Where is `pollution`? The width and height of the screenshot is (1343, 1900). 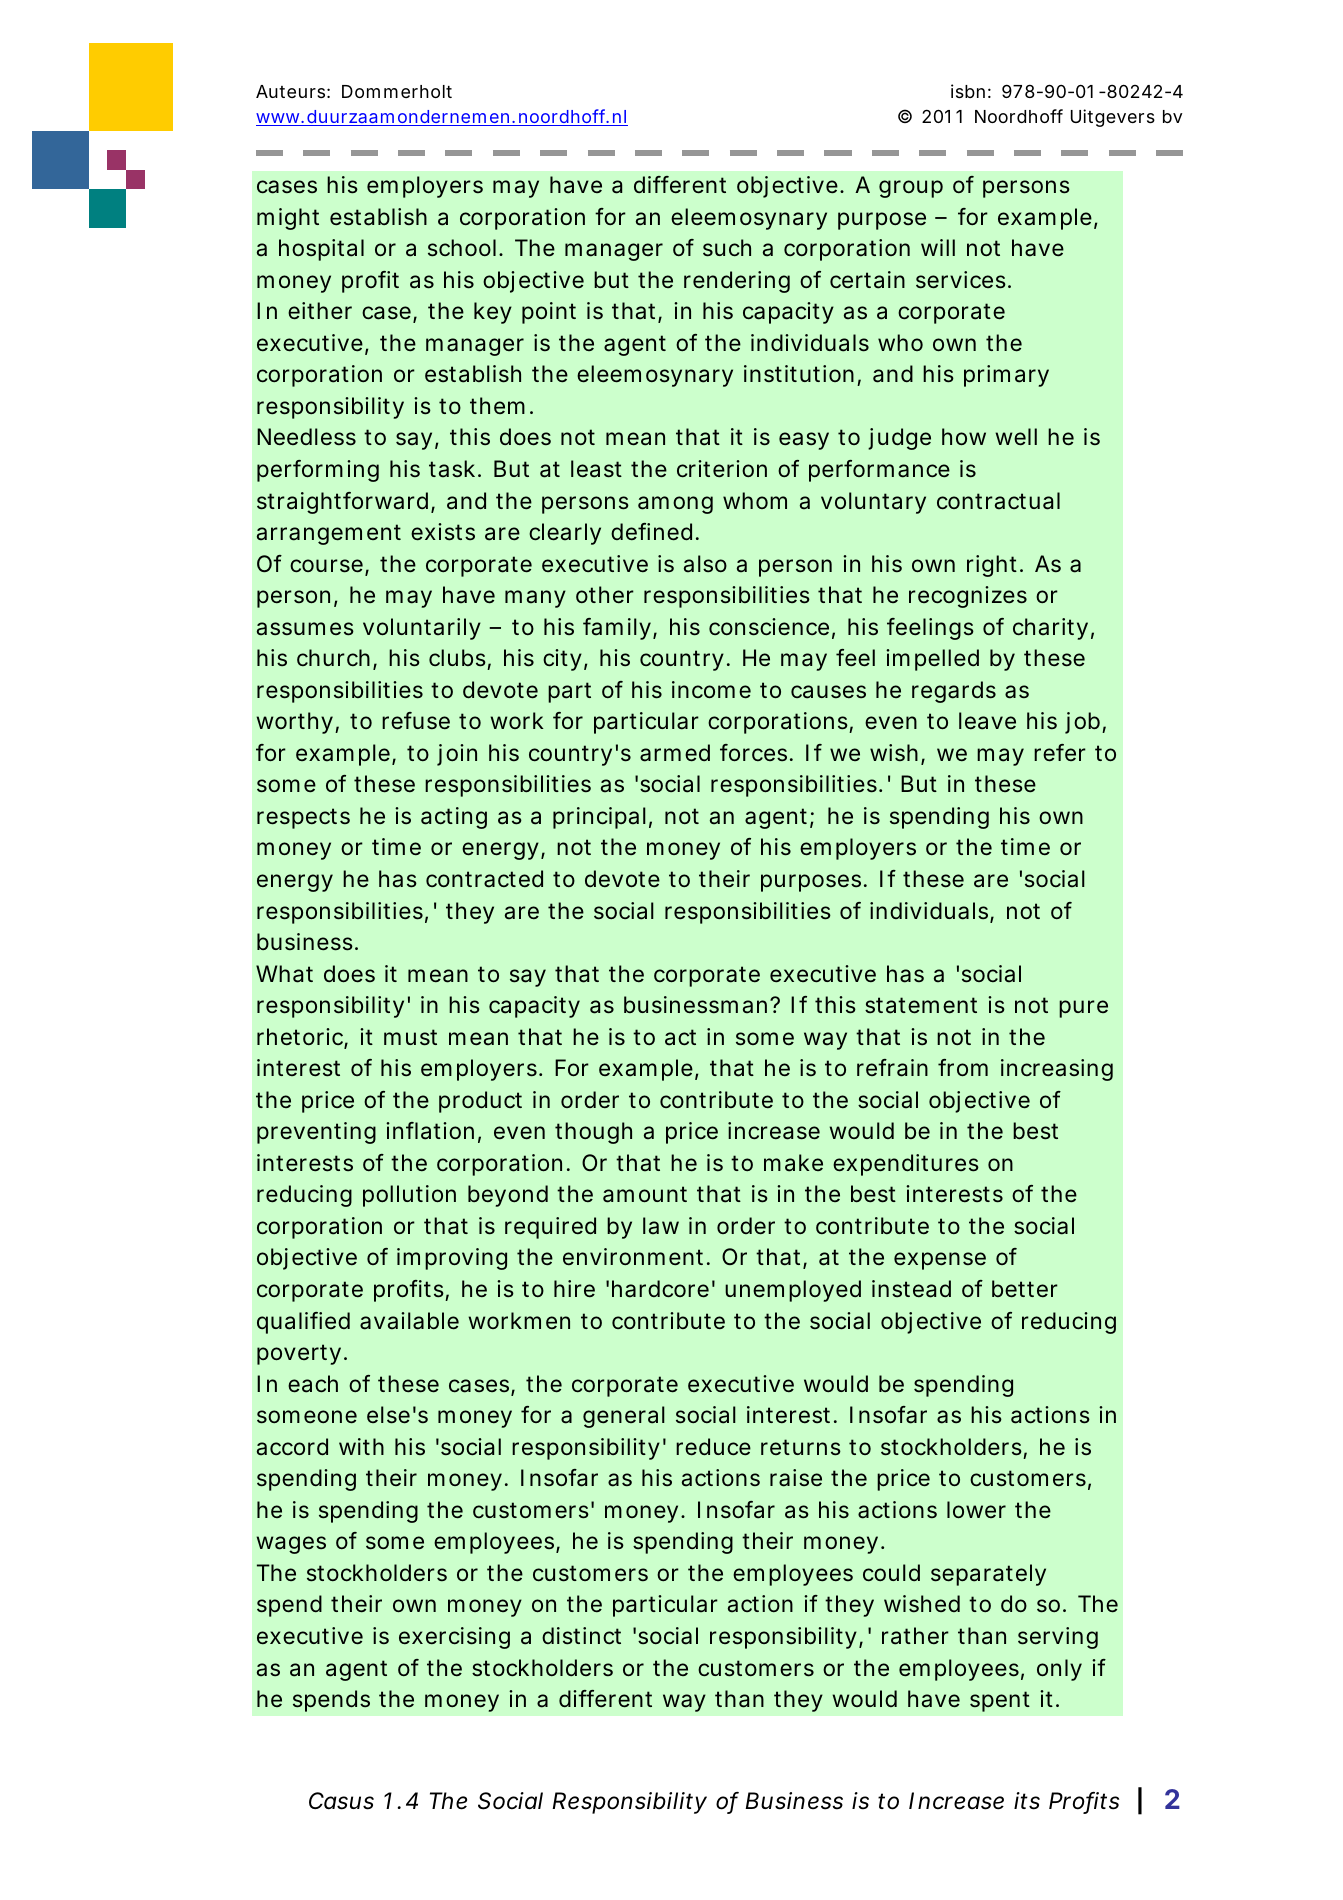 pollution is located at coordinates (409, 1196).
